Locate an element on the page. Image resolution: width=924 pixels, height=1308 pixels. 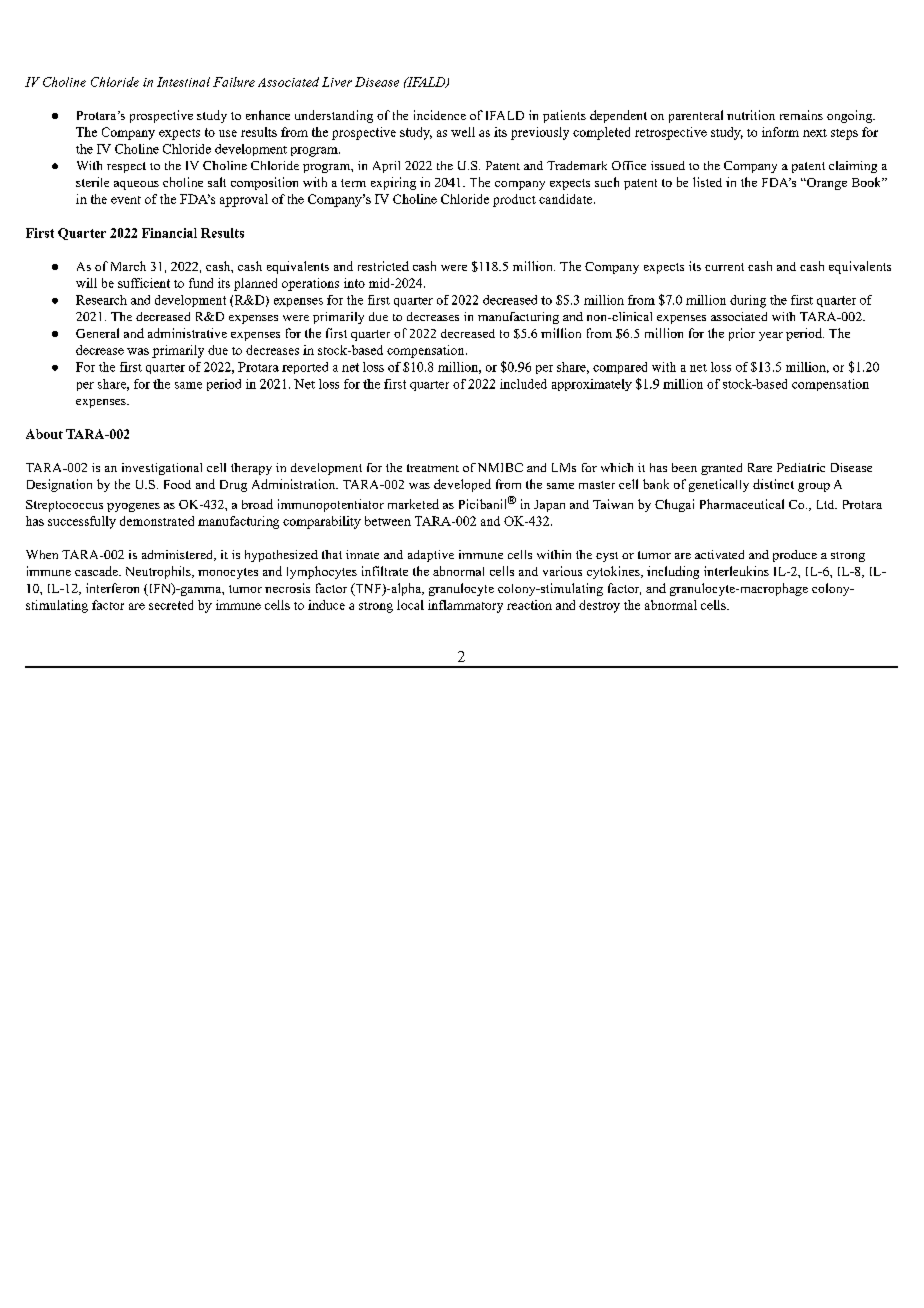
Financial is located at coordinates (169, 233).
